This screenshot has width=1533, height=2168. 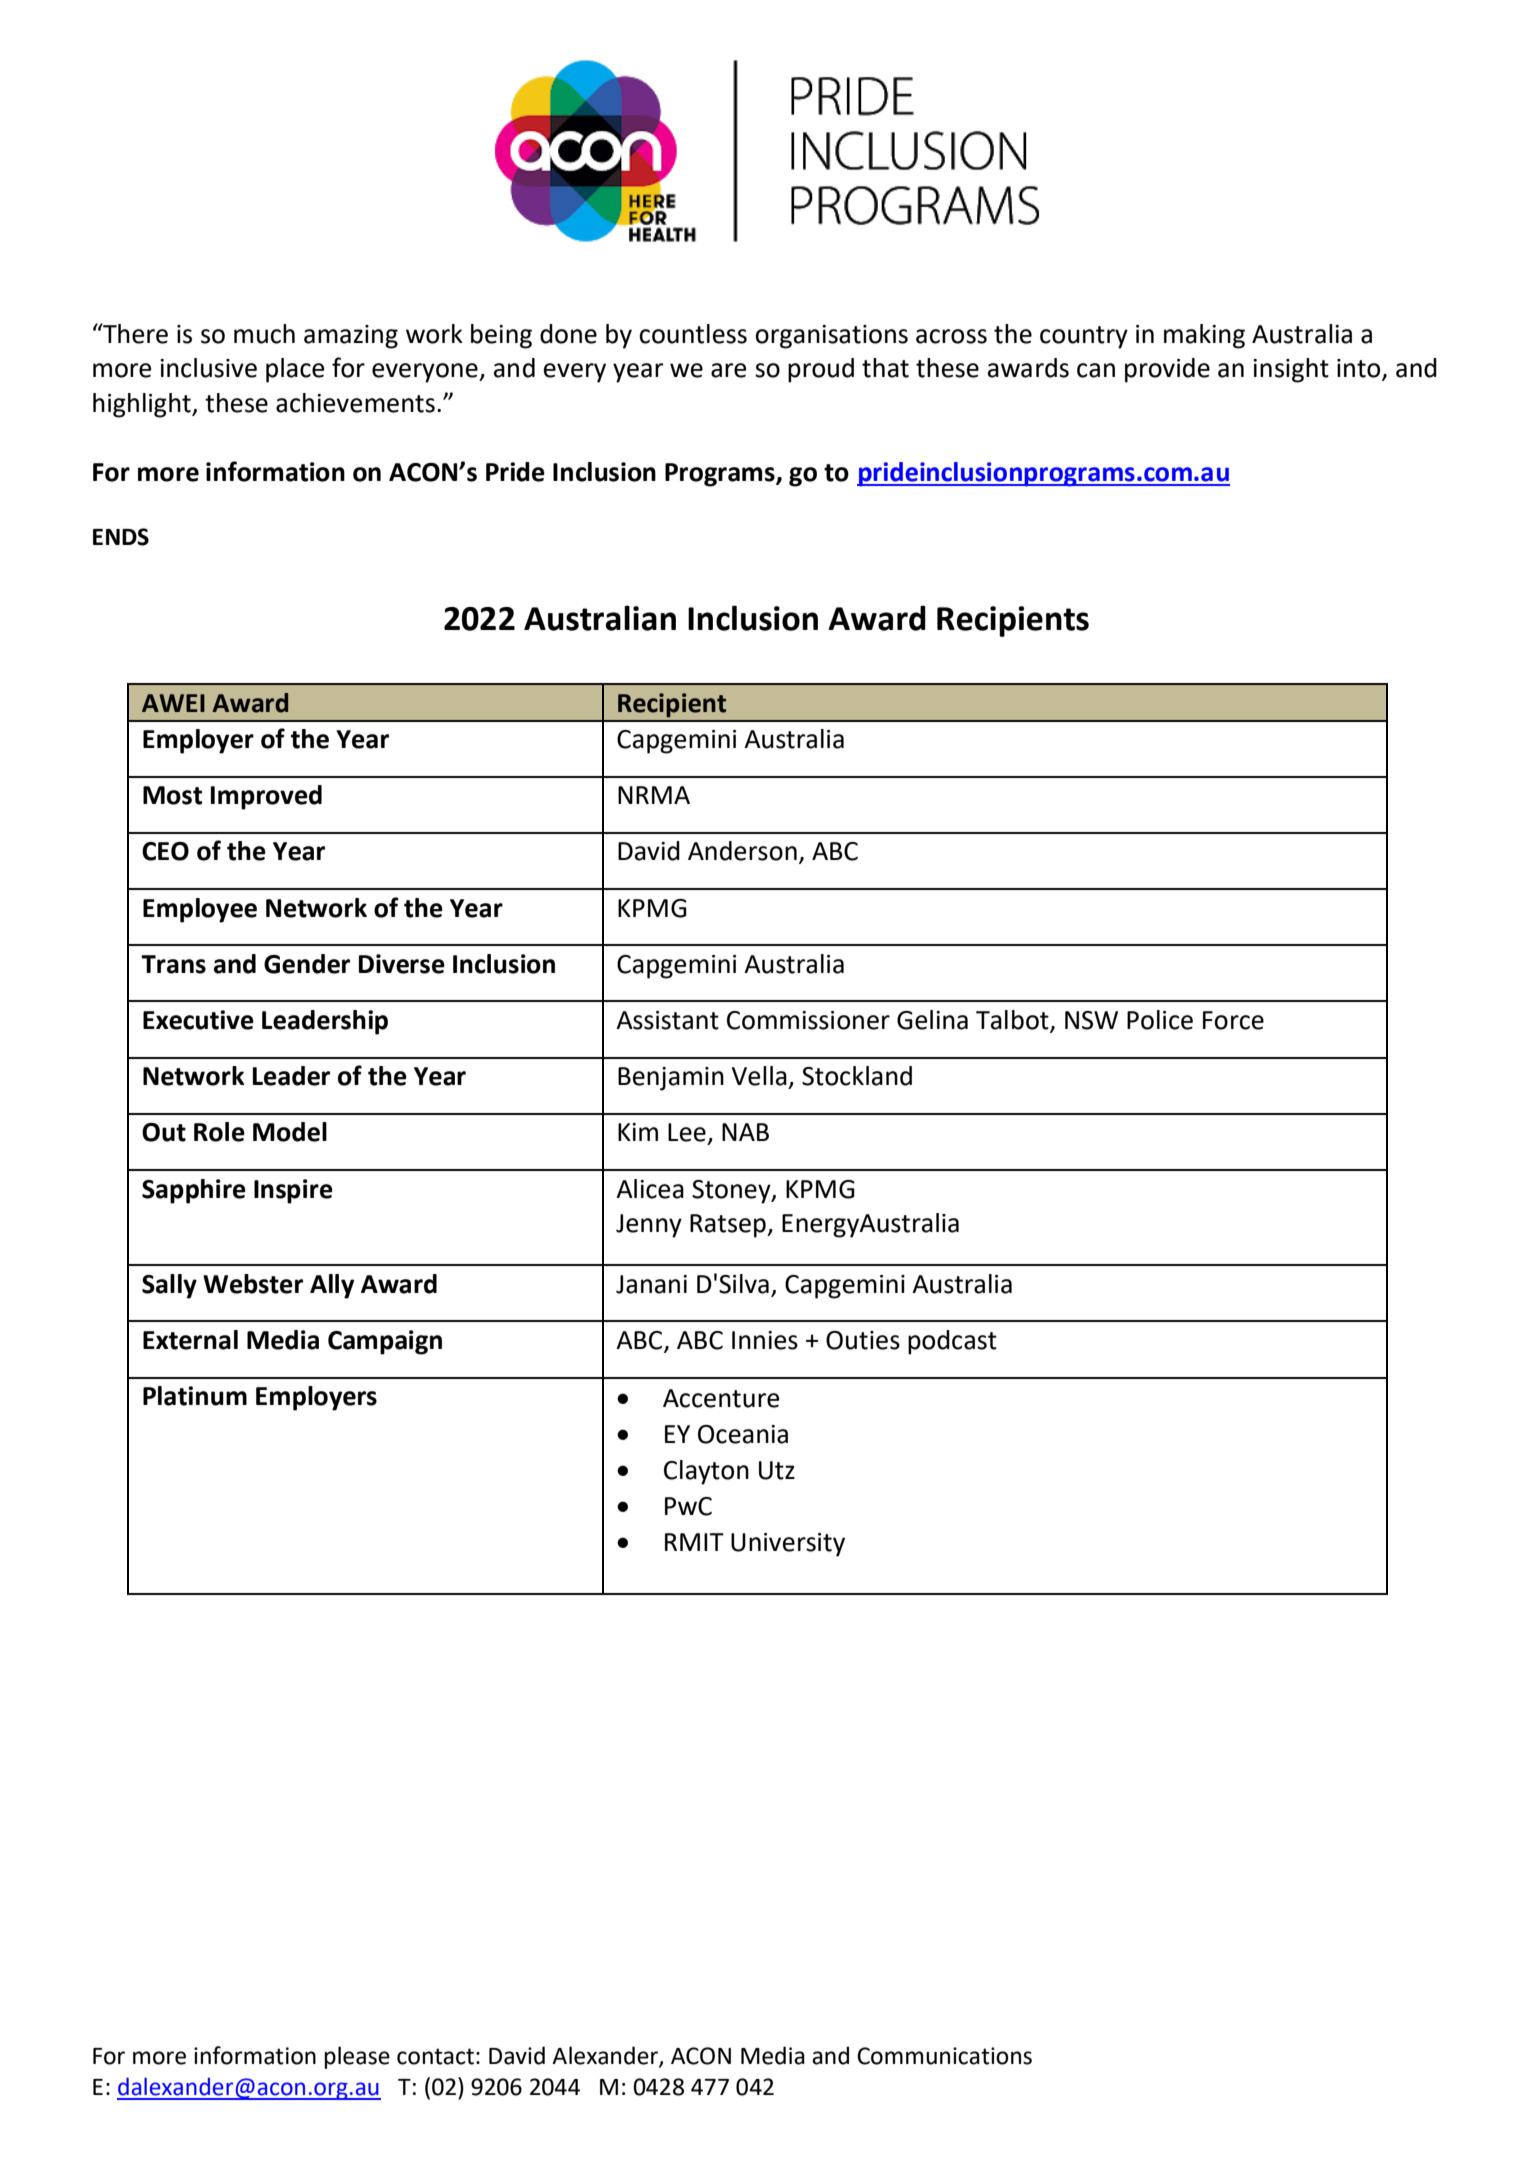 I want to click on please, so click(x=357, y=2057).
